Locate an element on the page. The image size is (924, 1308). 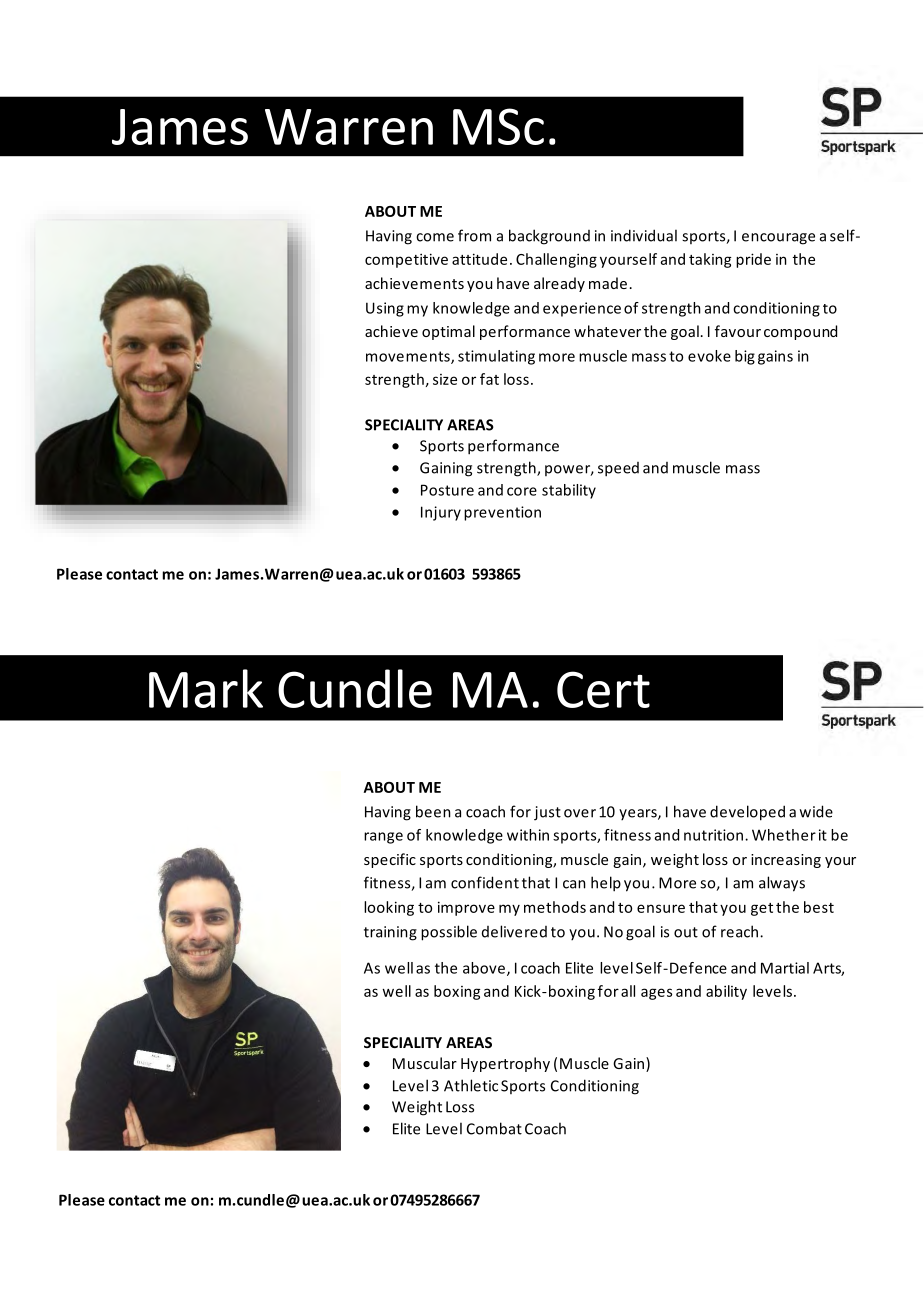
Injury is located at coordinates (441, 513).
